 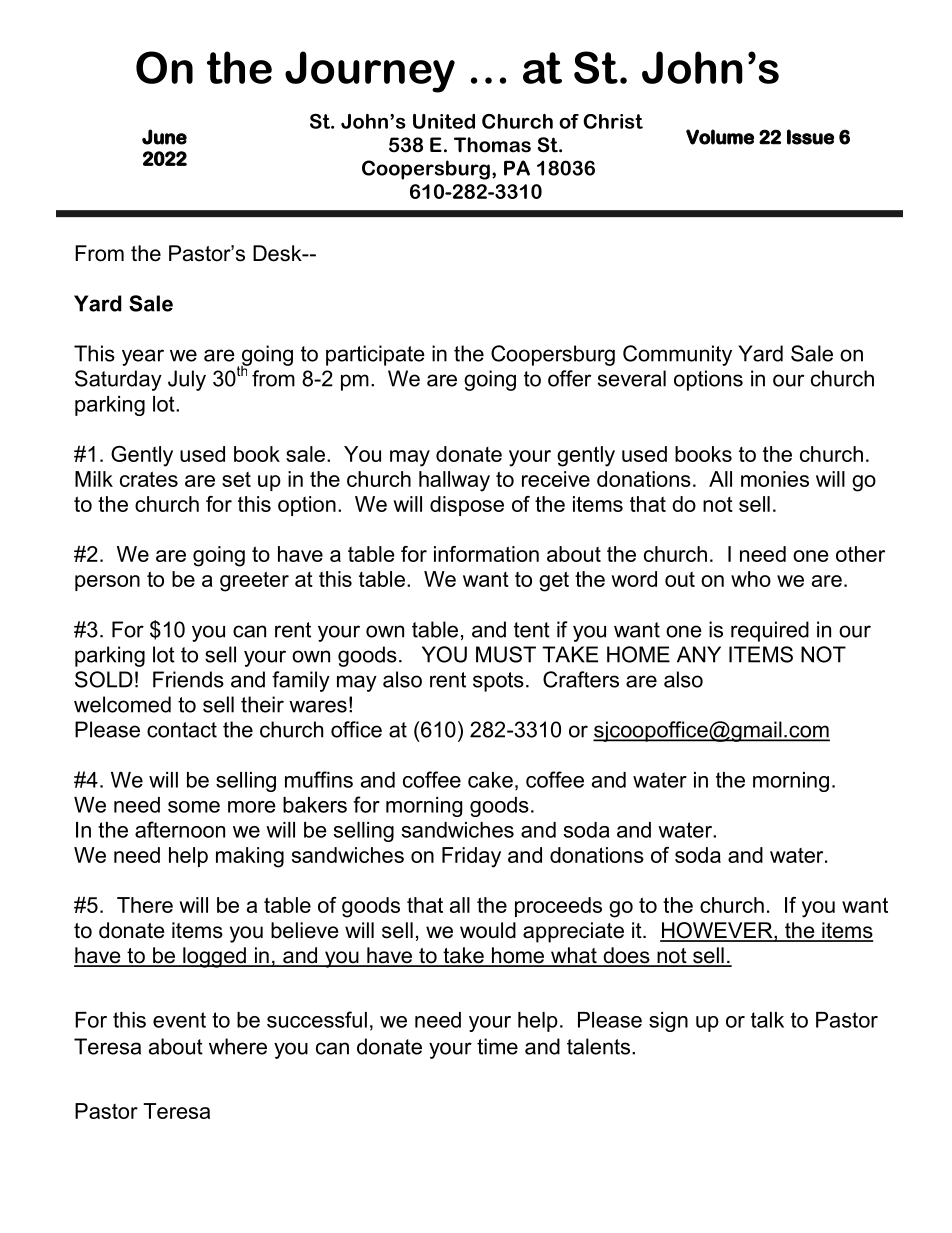 I want to click on information, so click(x=486, y=554).
